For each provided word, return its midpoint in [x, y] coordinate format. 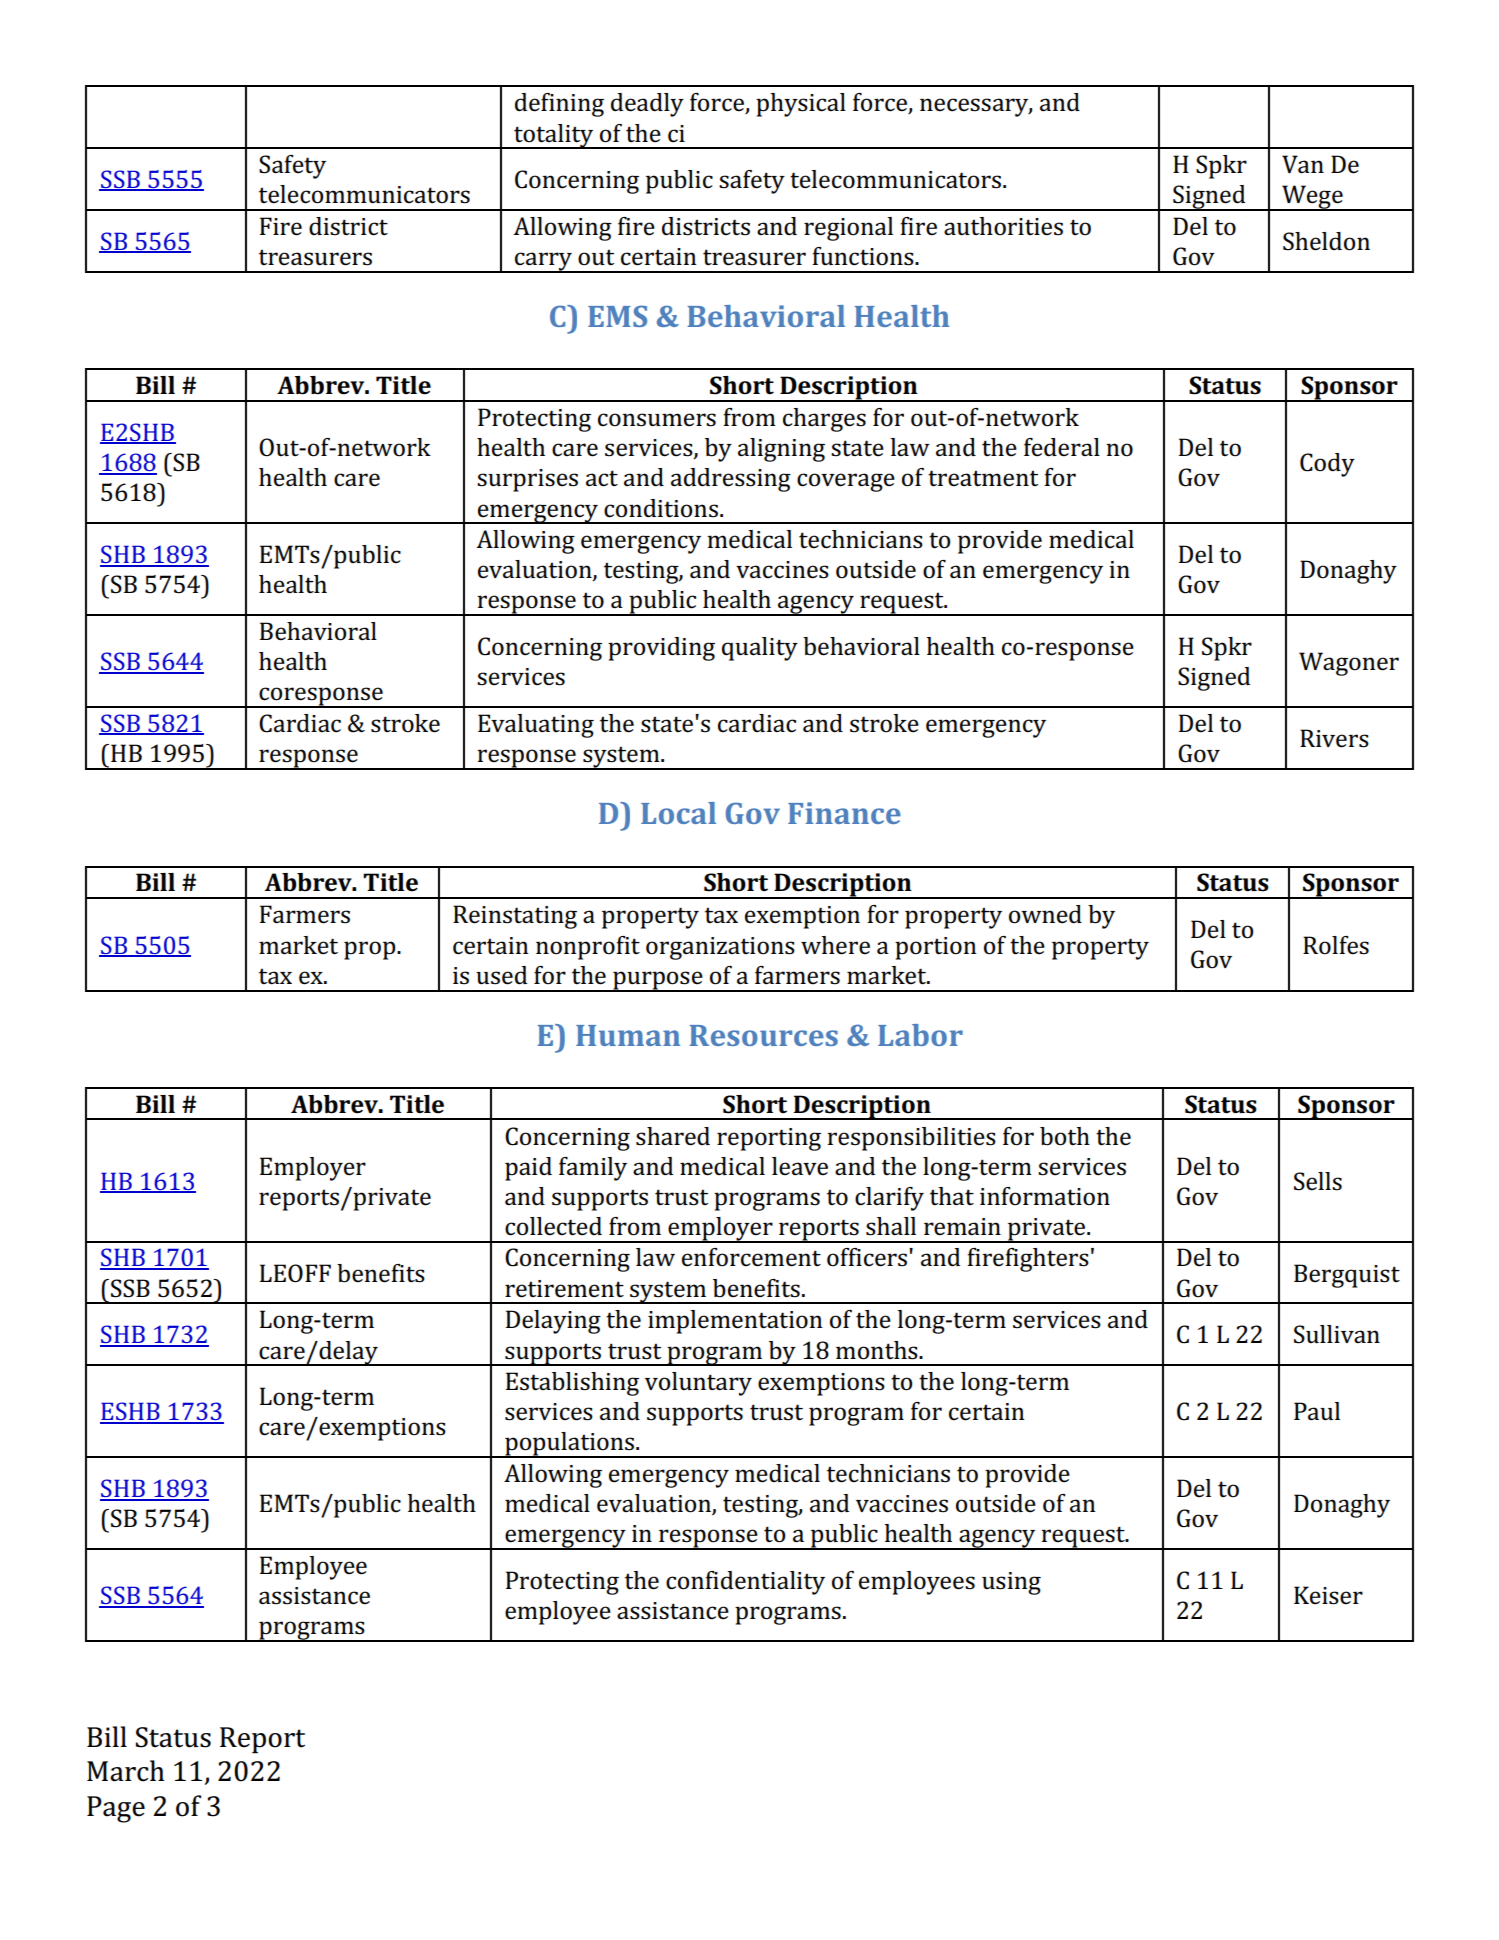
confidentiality [745, 1583]
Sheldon [1326, 241]
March [126, 1771]
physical [801, 105]
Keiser [1328, 1595]
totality [554, 136]
